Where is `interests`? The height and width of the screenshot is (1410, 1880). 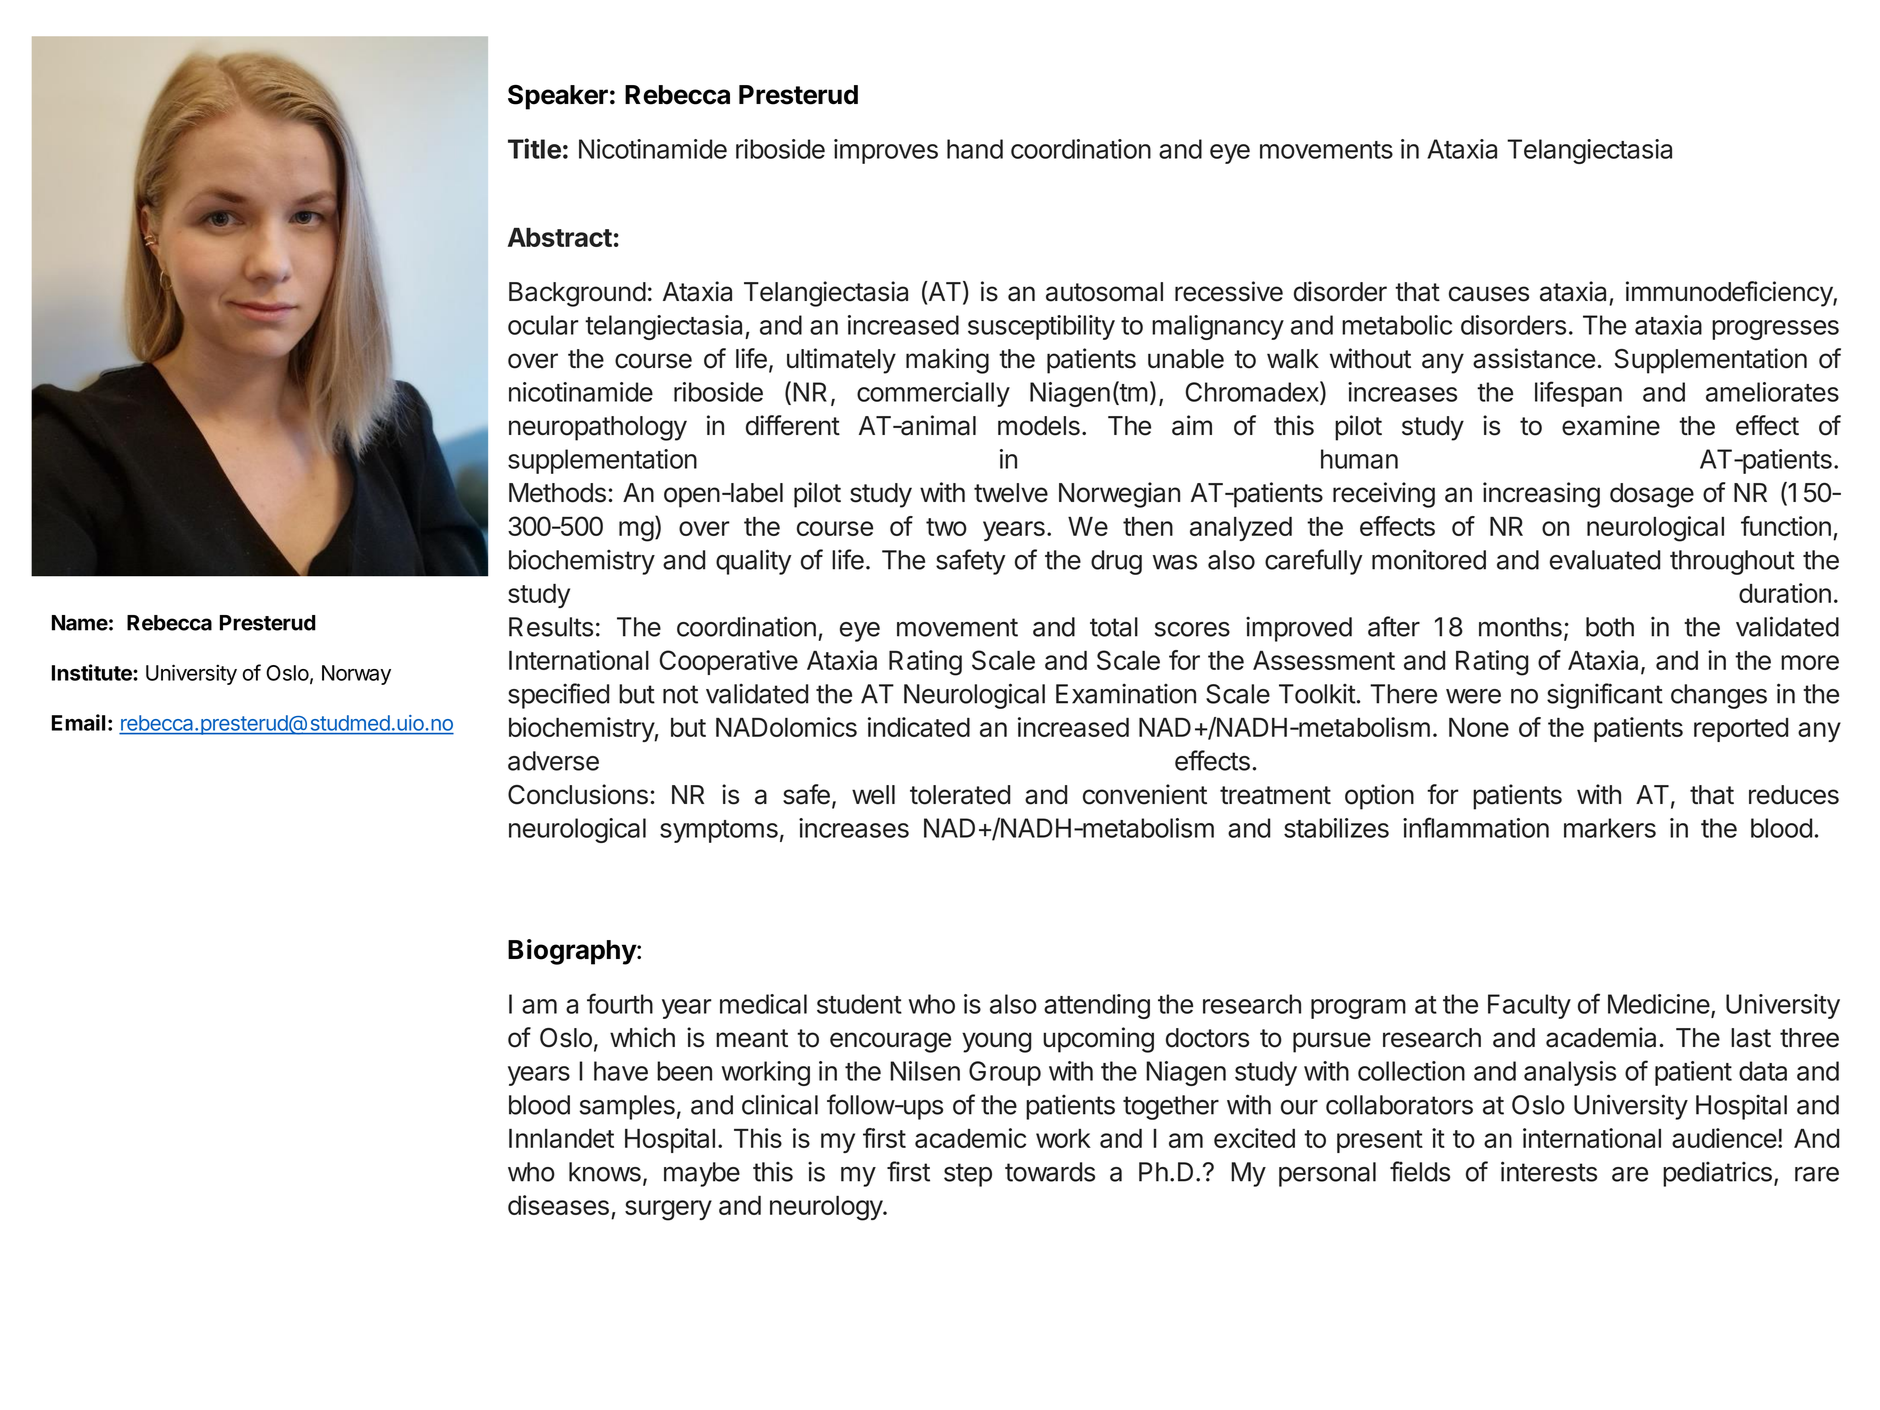 interests is located at coordinates (1549, 1171).
